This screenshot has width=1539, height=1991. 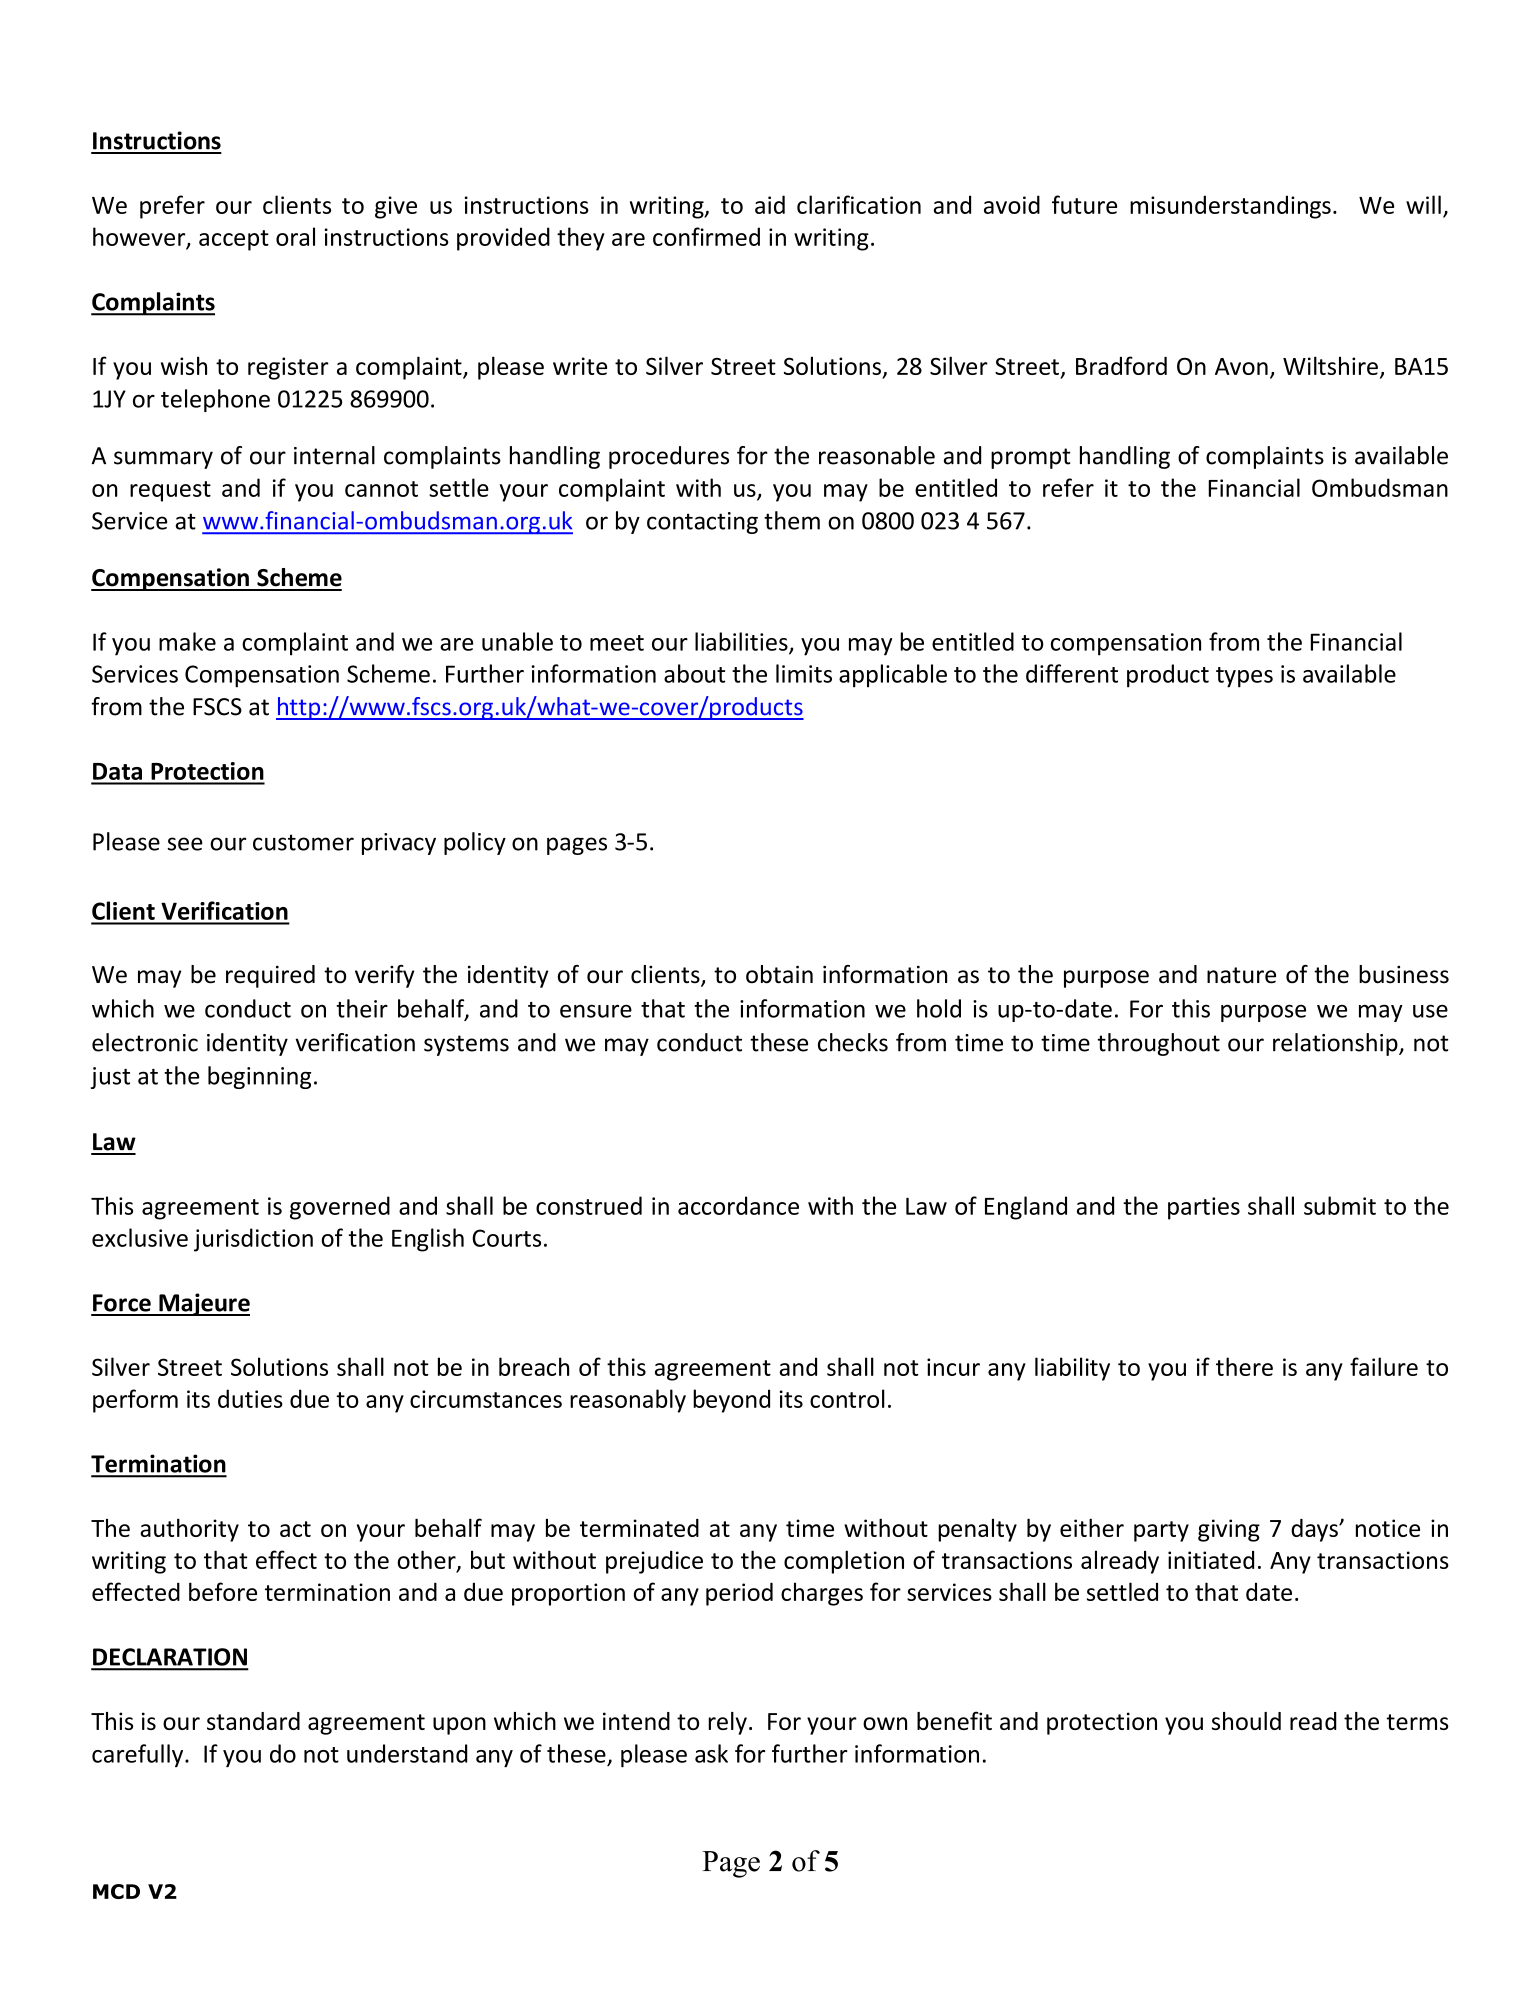 I want to click on beyond, so click(x=731, y=1401).
